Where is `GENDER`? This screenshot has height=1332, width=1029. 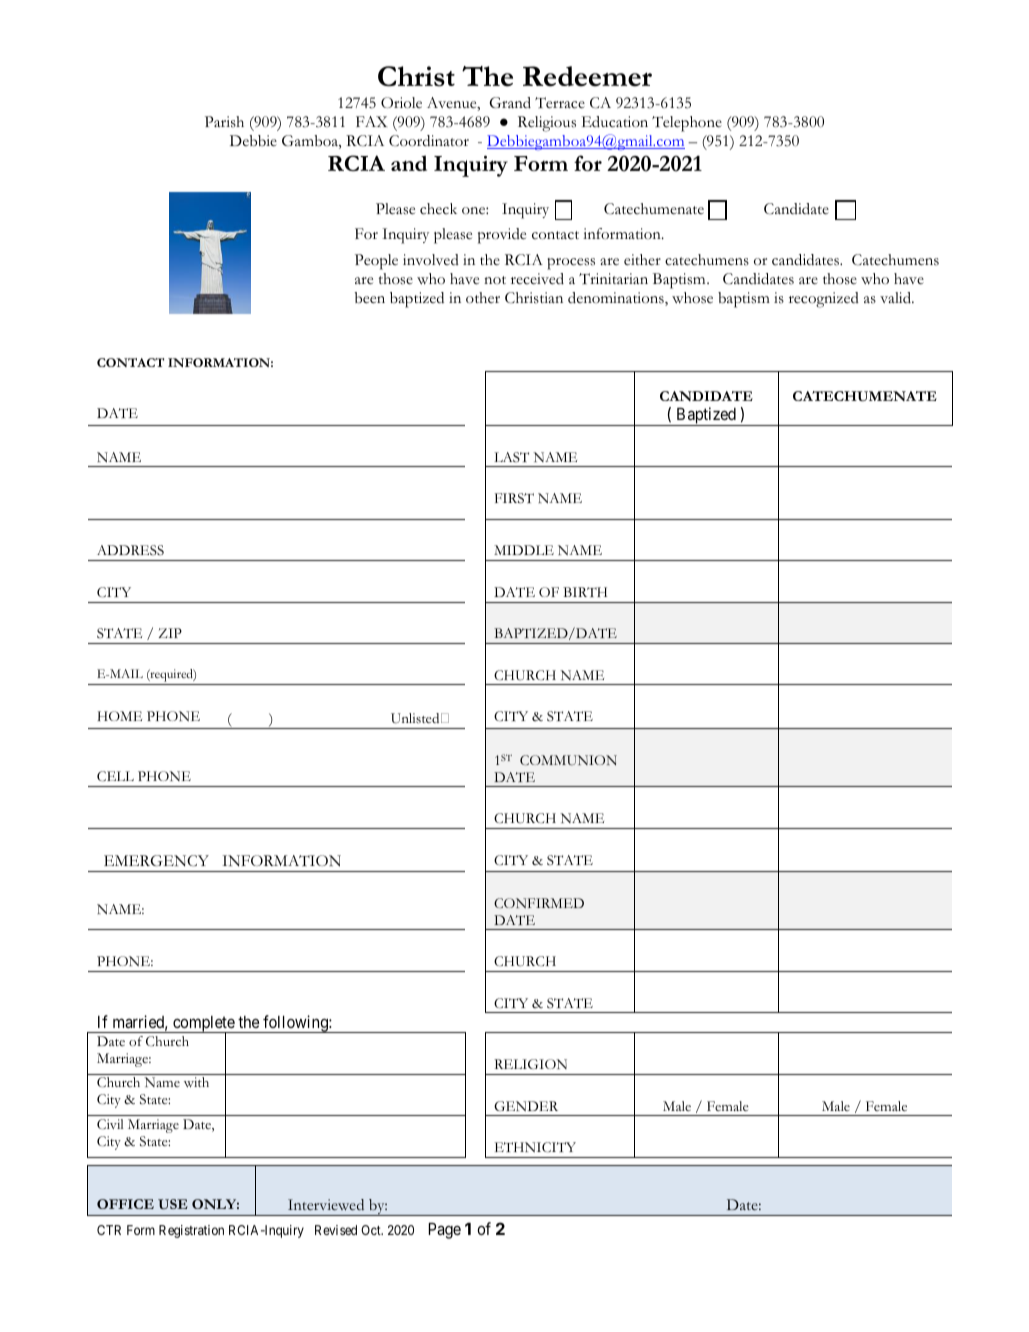 GENDER is located at coordinates (526, 1106).
